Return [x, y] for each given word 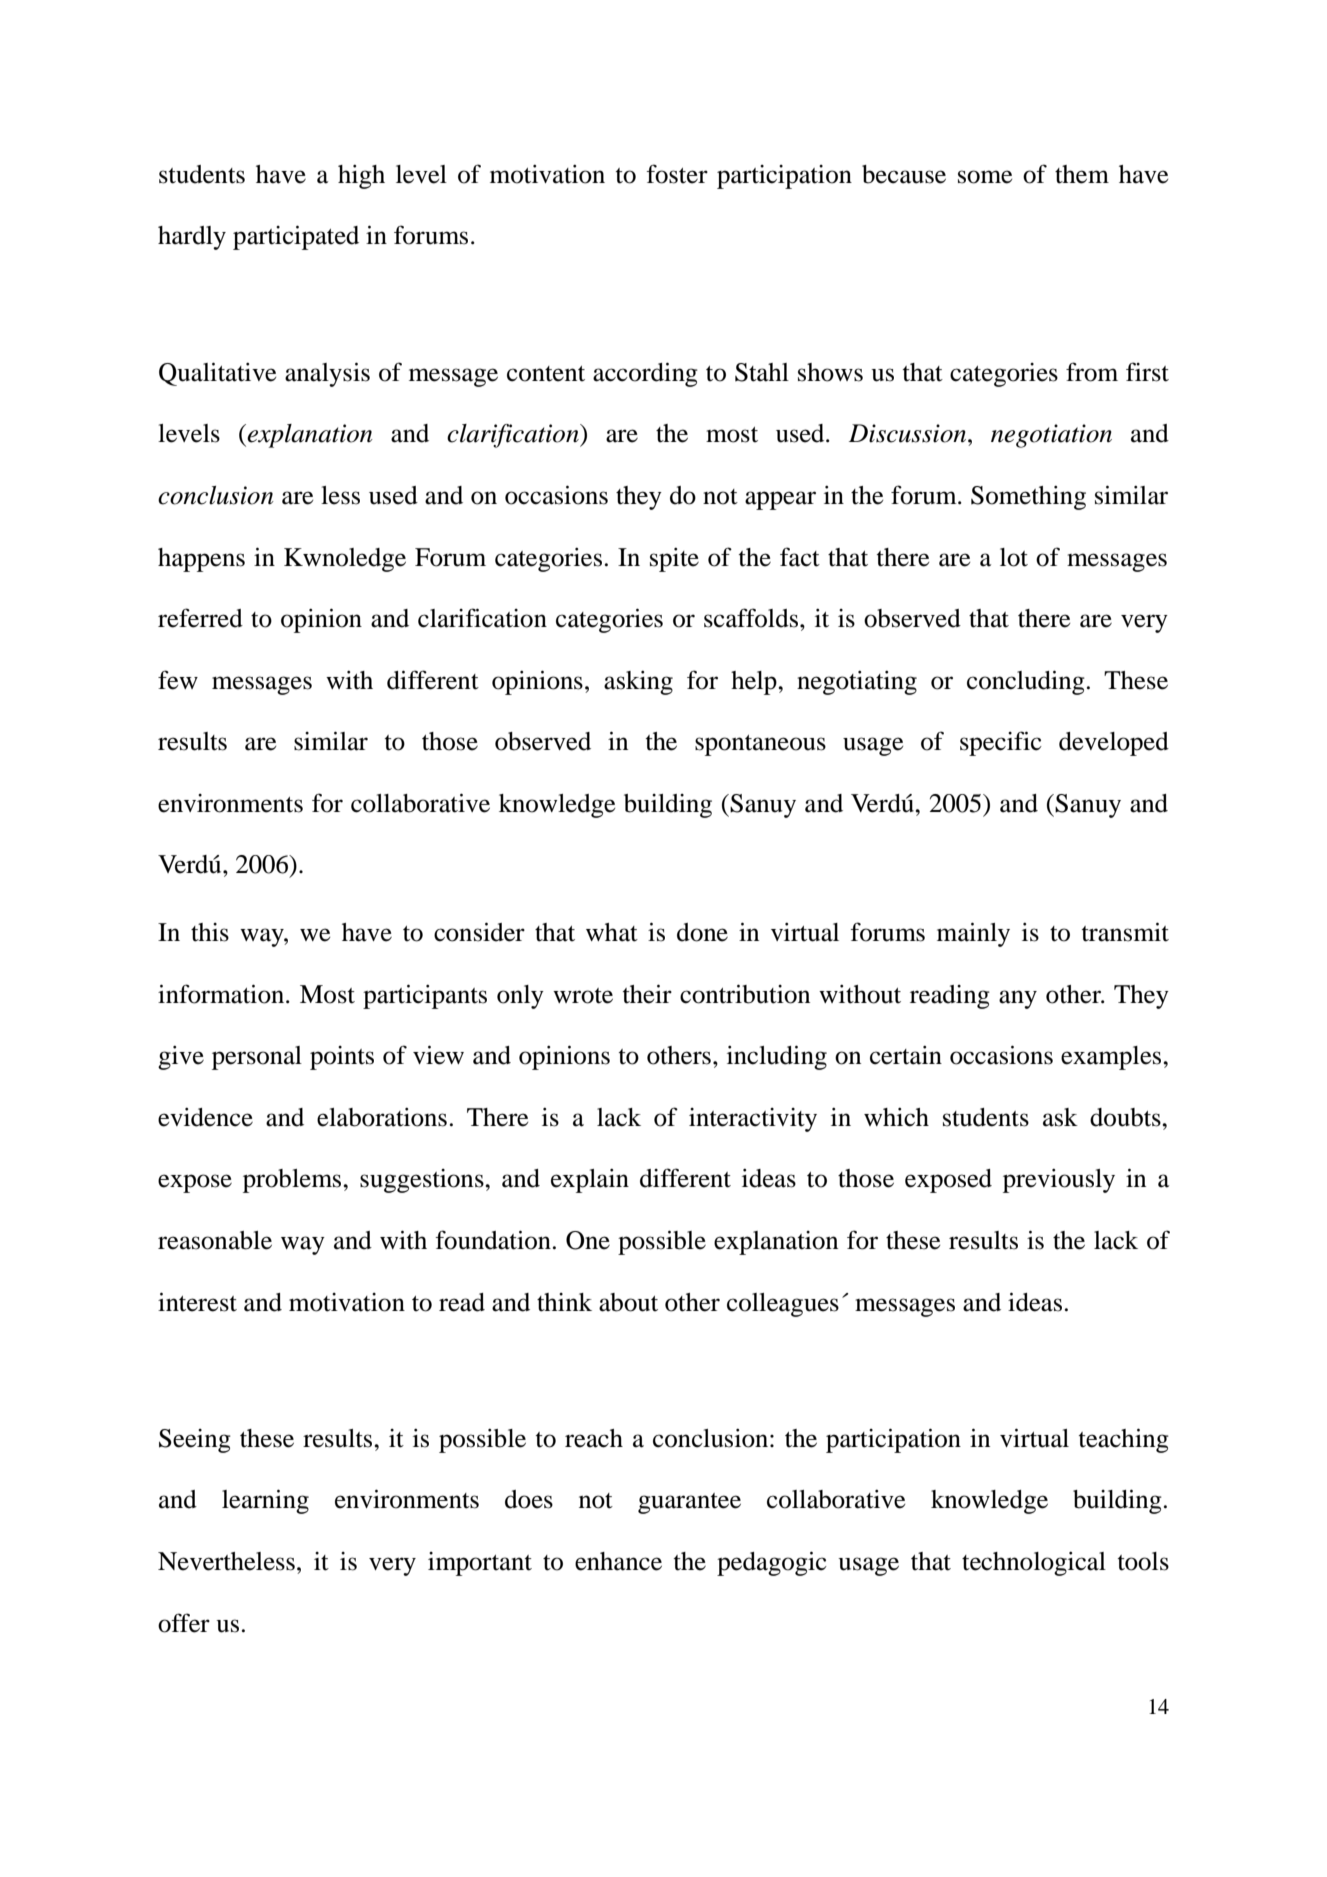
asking [638, 683]
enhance [618, 1561]
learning [265, 1501]
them [1082, 174]
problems [293, 1181]
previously [1059, 1181]
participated [296, 237]
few [178, 680]
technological [1034, 1564]
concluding [1026, 682]
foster [677, 174]
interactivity [753, 1120]
